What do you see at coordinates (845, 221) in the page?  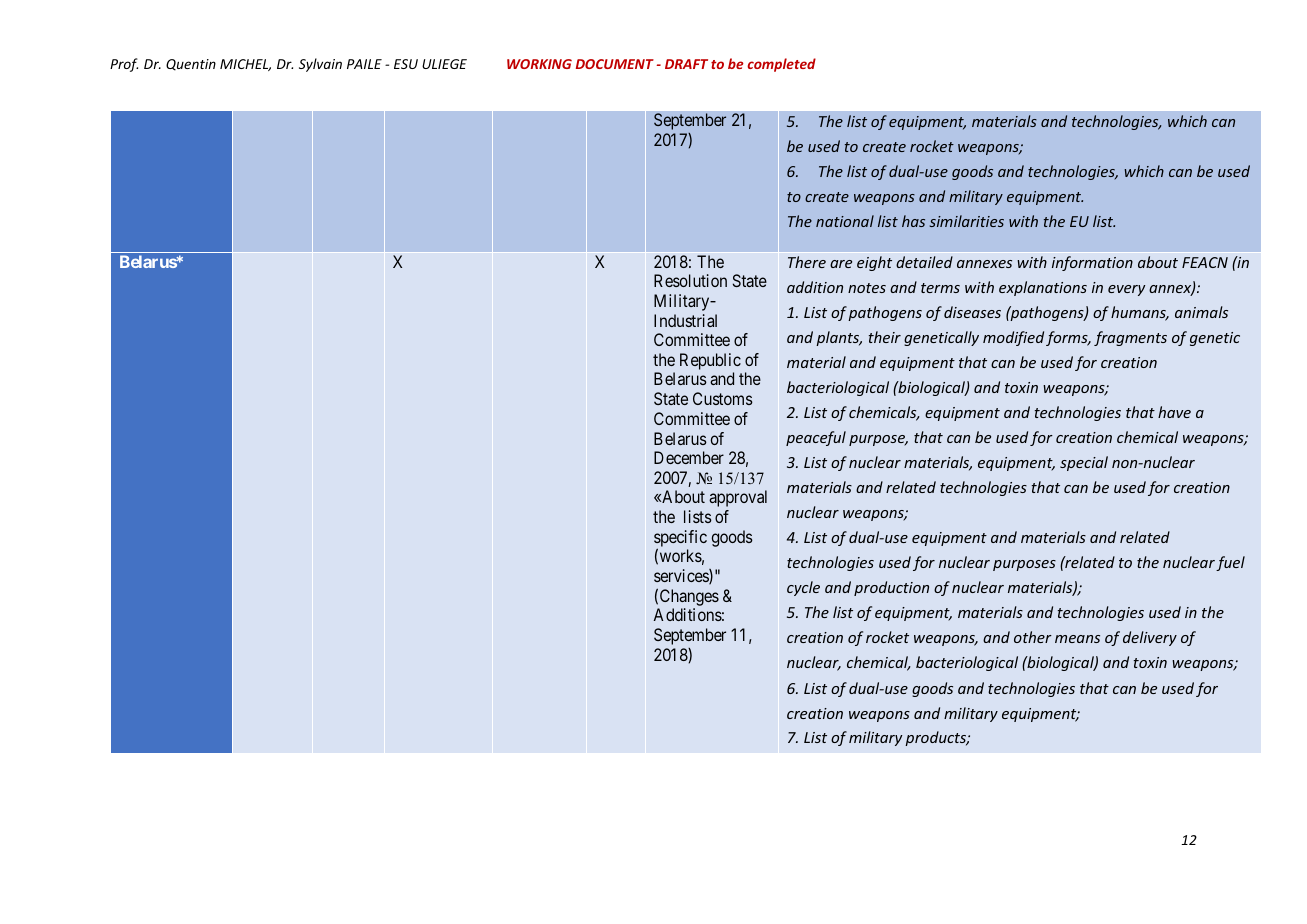 I see `national` at bounding box center [845, 221].
